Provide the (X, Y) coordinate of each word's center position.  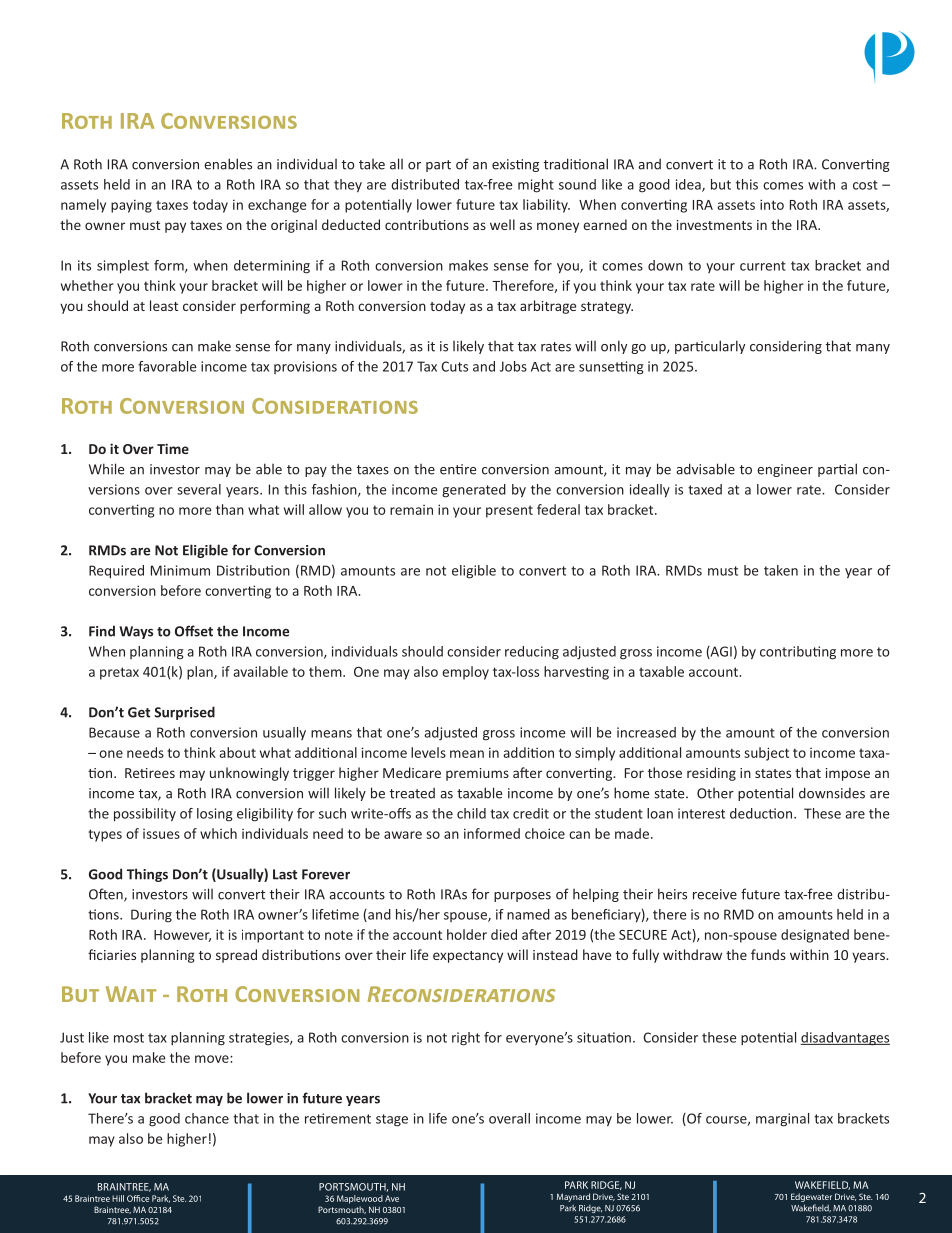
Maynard (573, 1197)
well (502, 224)
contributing (798, 653)
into (772, 204)
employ (465, 673)
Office (138, 1198)
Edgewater (811, 1197)
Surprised (184, 713)
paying (131, 206)
